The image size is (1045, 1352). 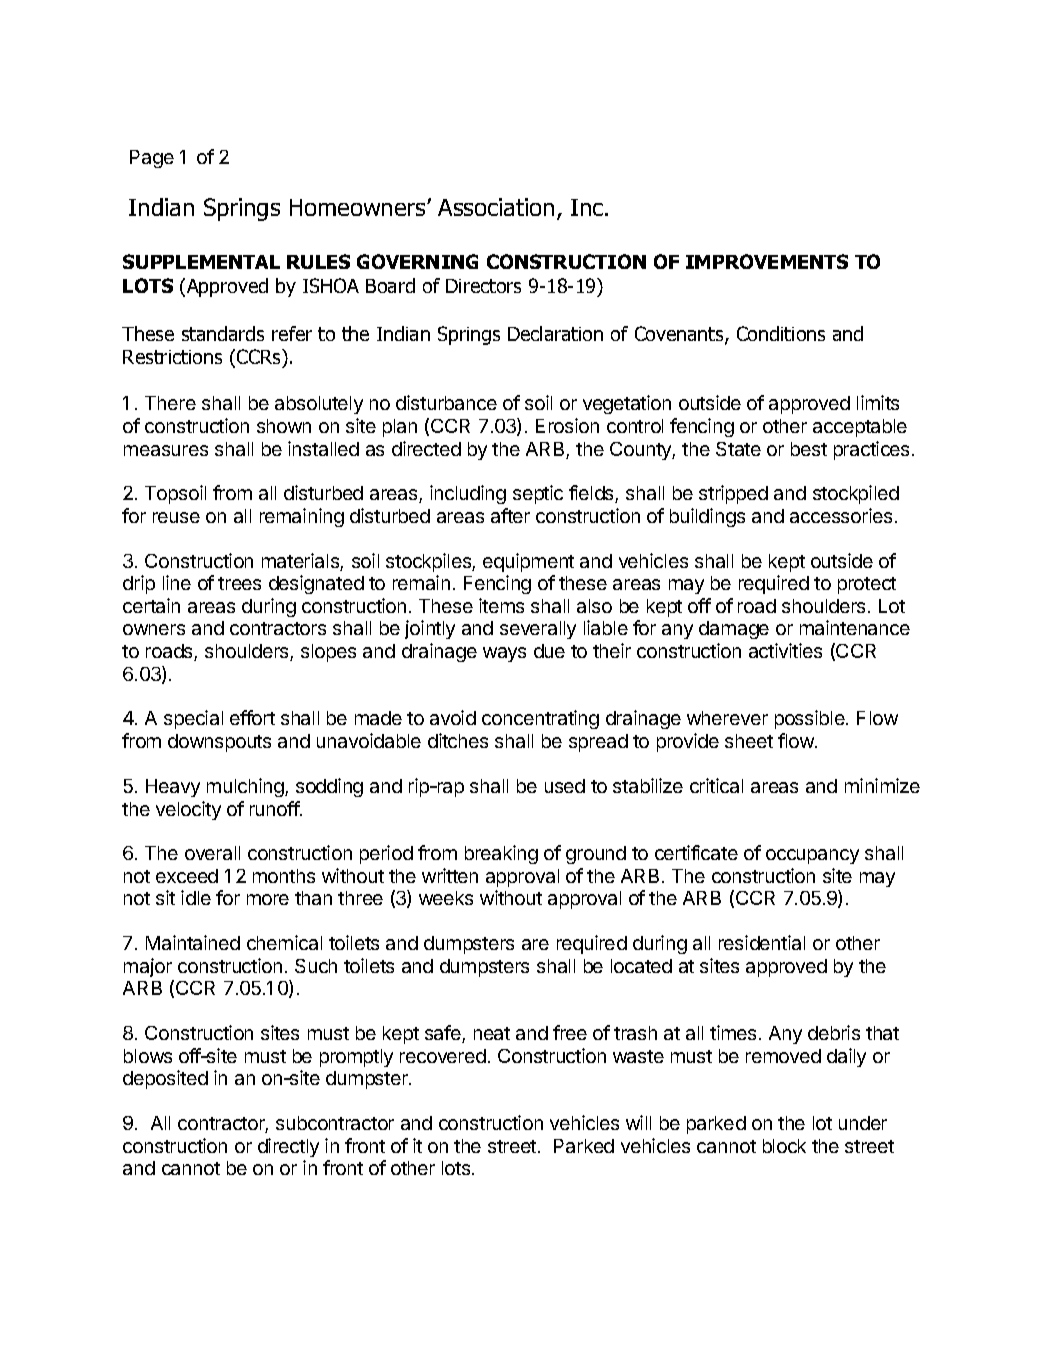 What do you see at coordinates (496, 207) in the image?
I see `Association` at bounding box center [496, 207].
